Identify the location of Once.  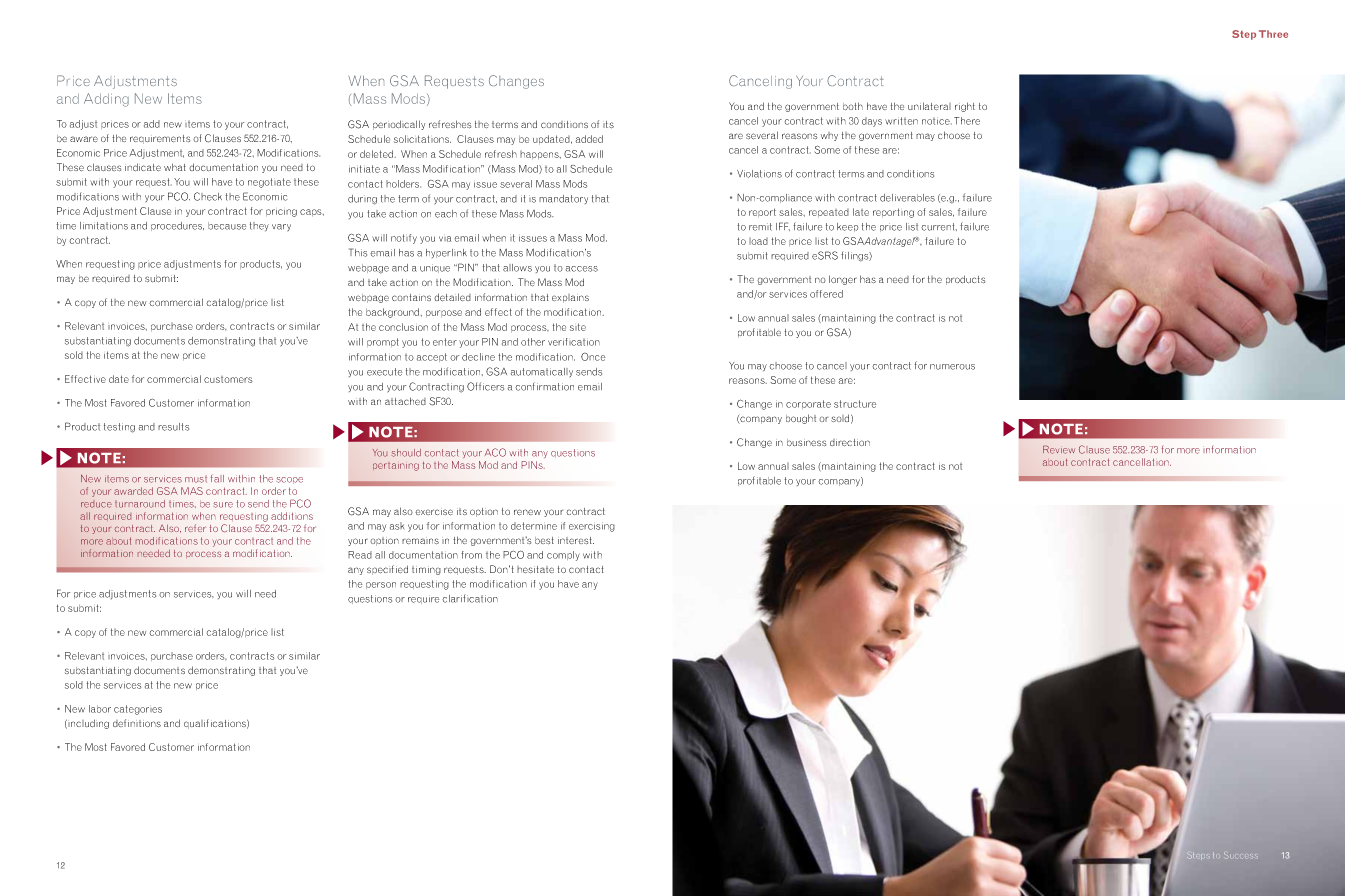
(593, 357).
